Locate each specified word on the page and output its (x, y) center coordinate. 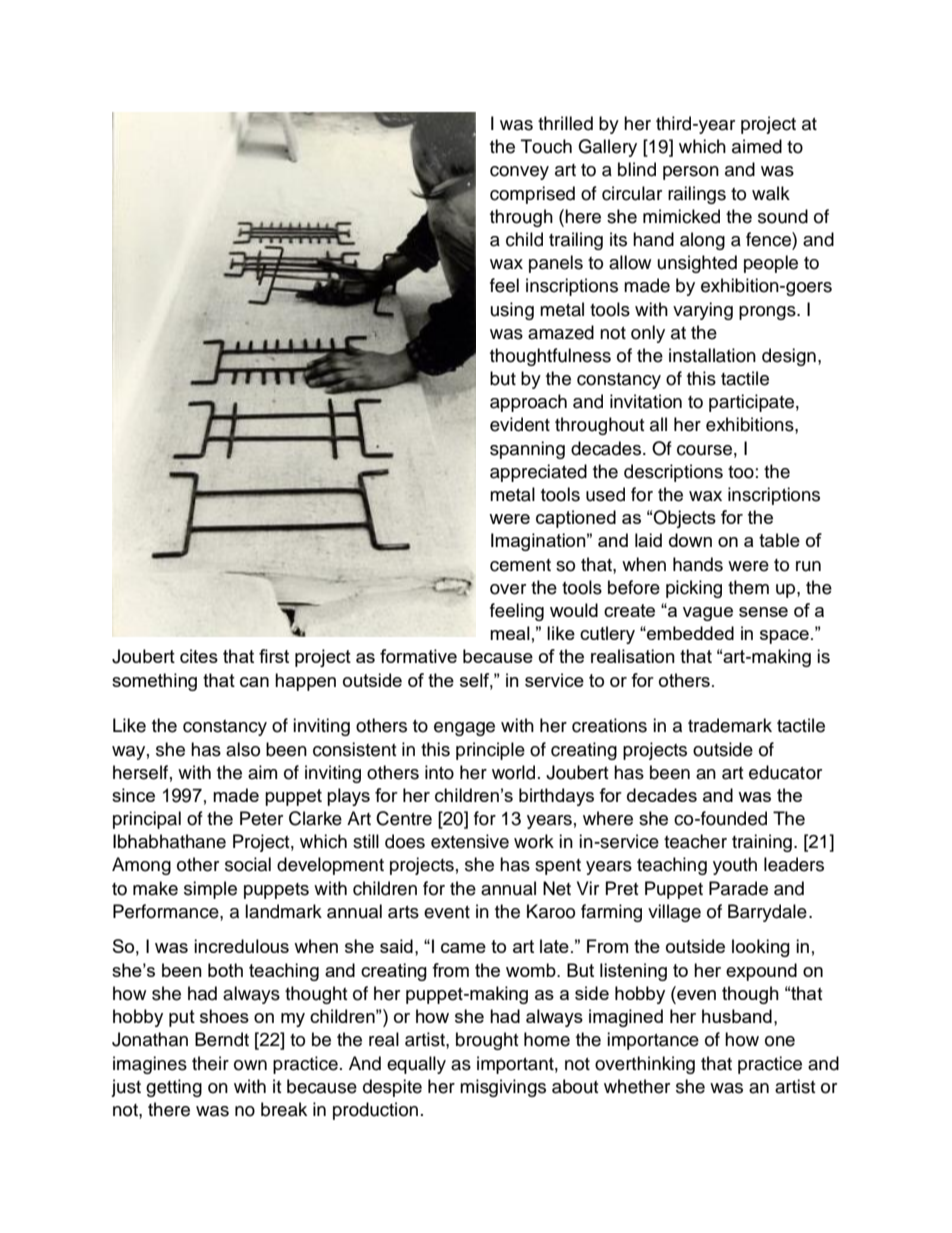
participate (751, 403)
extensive (470, 841)
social (248, 864)
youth (735, 866)
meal (510, 633)
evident (520, 424)
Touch (546, 146)
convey (519, 173)
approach (528, 403)
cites (199, 656)
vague (708, 614)
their (210, 1063)
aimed (757, 146)
